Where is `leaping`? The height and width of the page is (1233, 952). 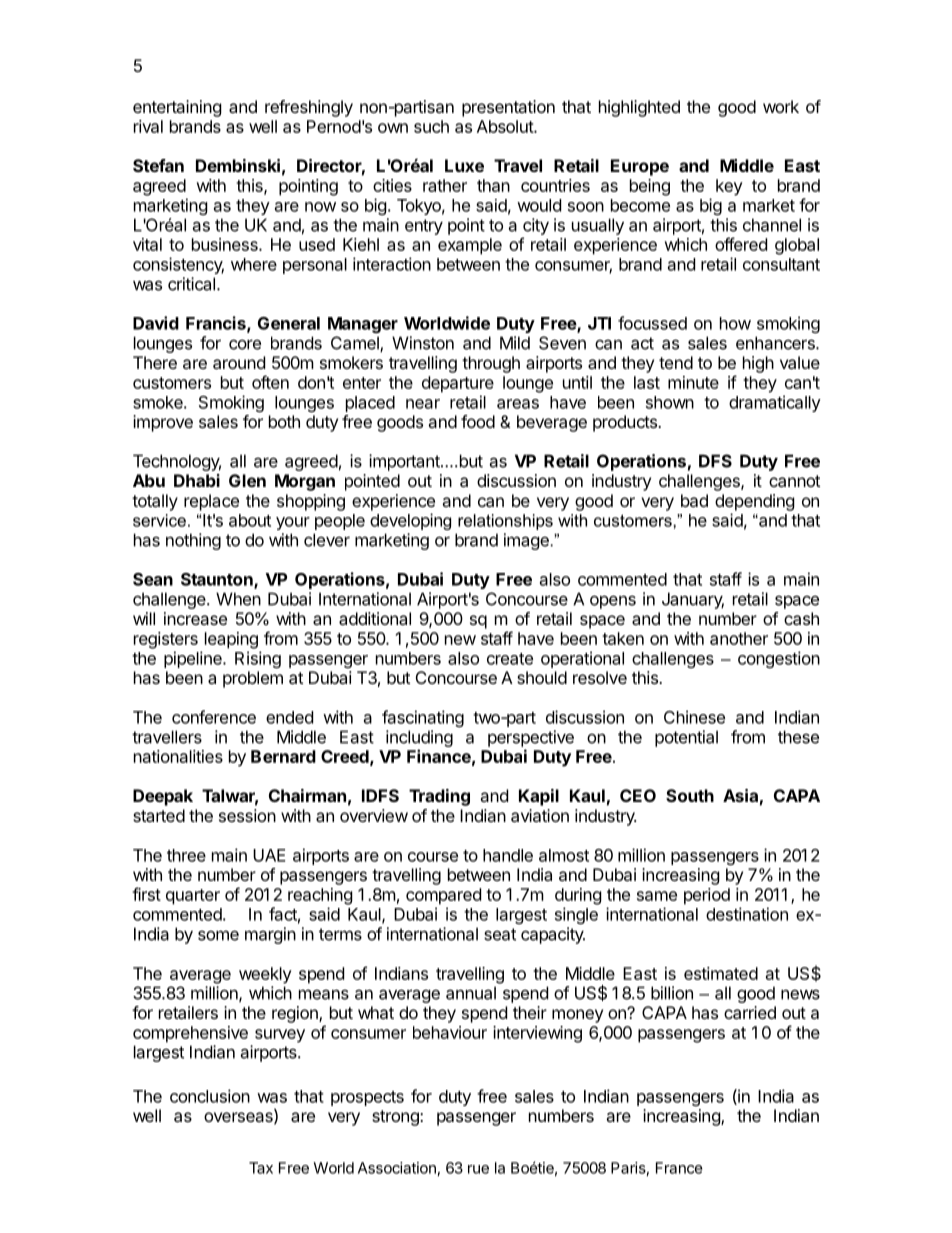
leaping is located at coordinates (231, 640).
